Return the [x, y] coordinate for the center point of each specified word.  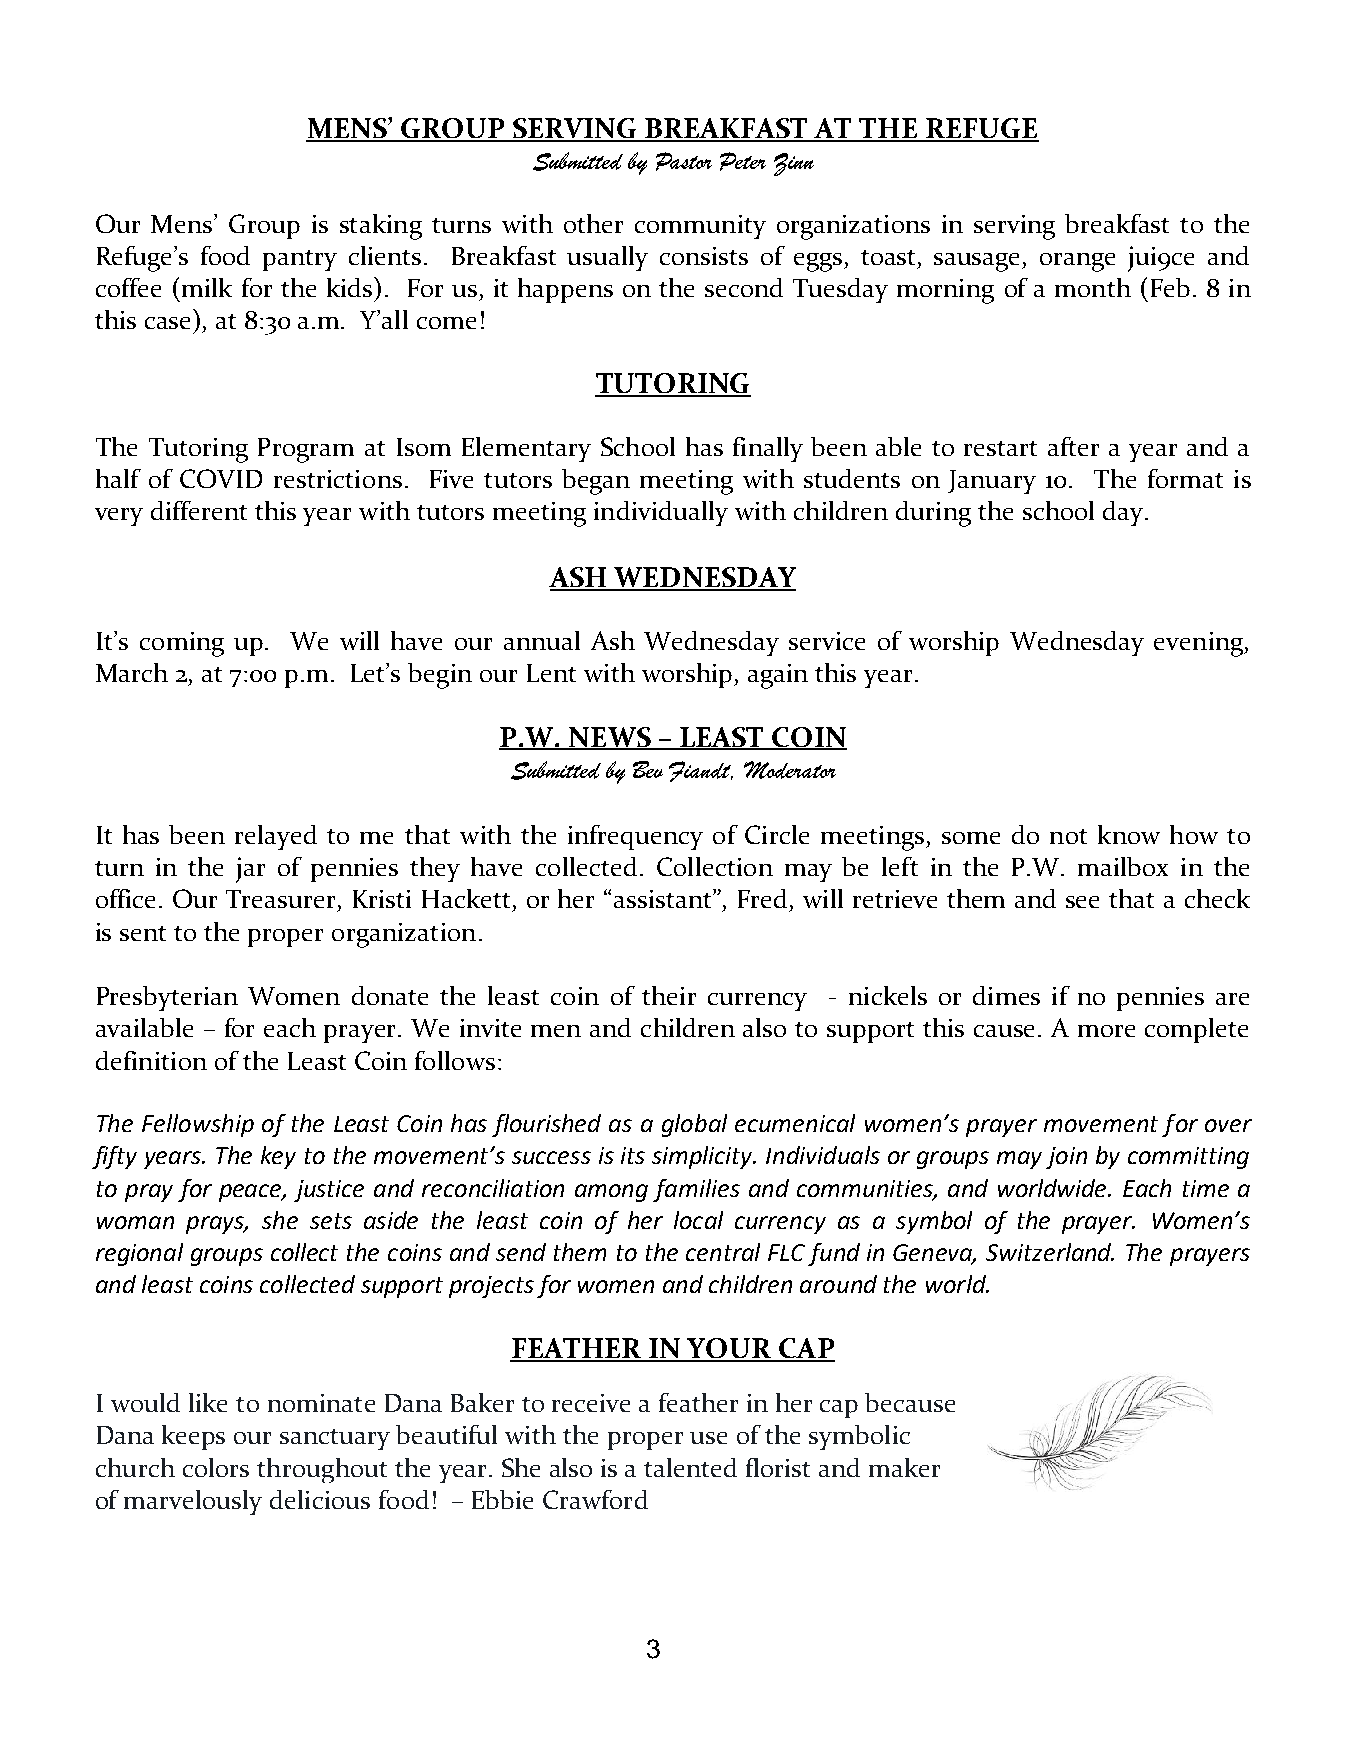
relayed [276, 837]
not [1068, 836]
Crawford [595, 1499]
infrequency [635, 837]
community [700, 227]
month [1093, 287]
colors [216, 1467]
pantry [300, 260]
